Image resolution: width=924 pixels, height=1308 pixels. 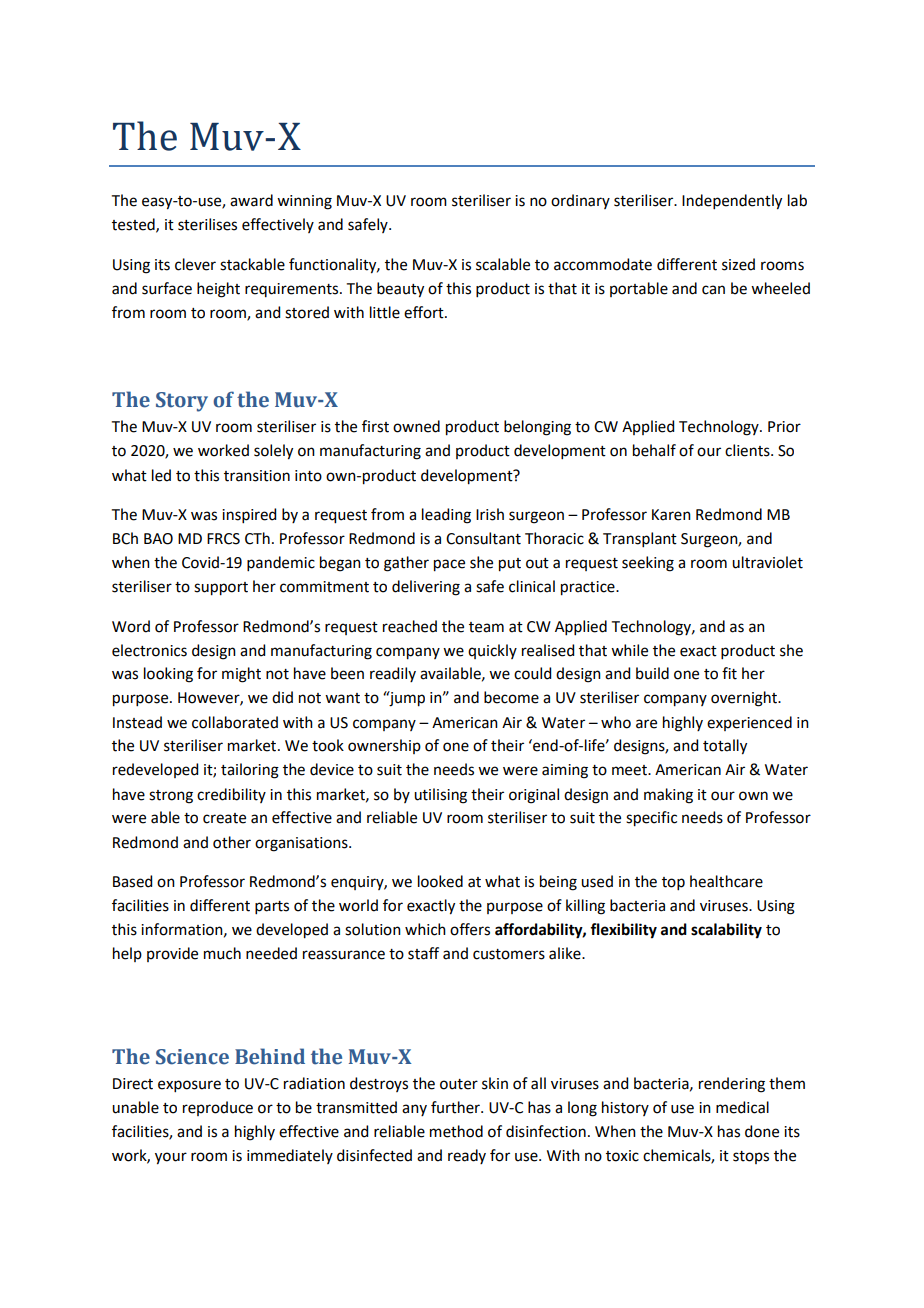 What do you see at coordinates (416, 426) in the screenshot?
I see `owned` at bounding box center [416, 426].
